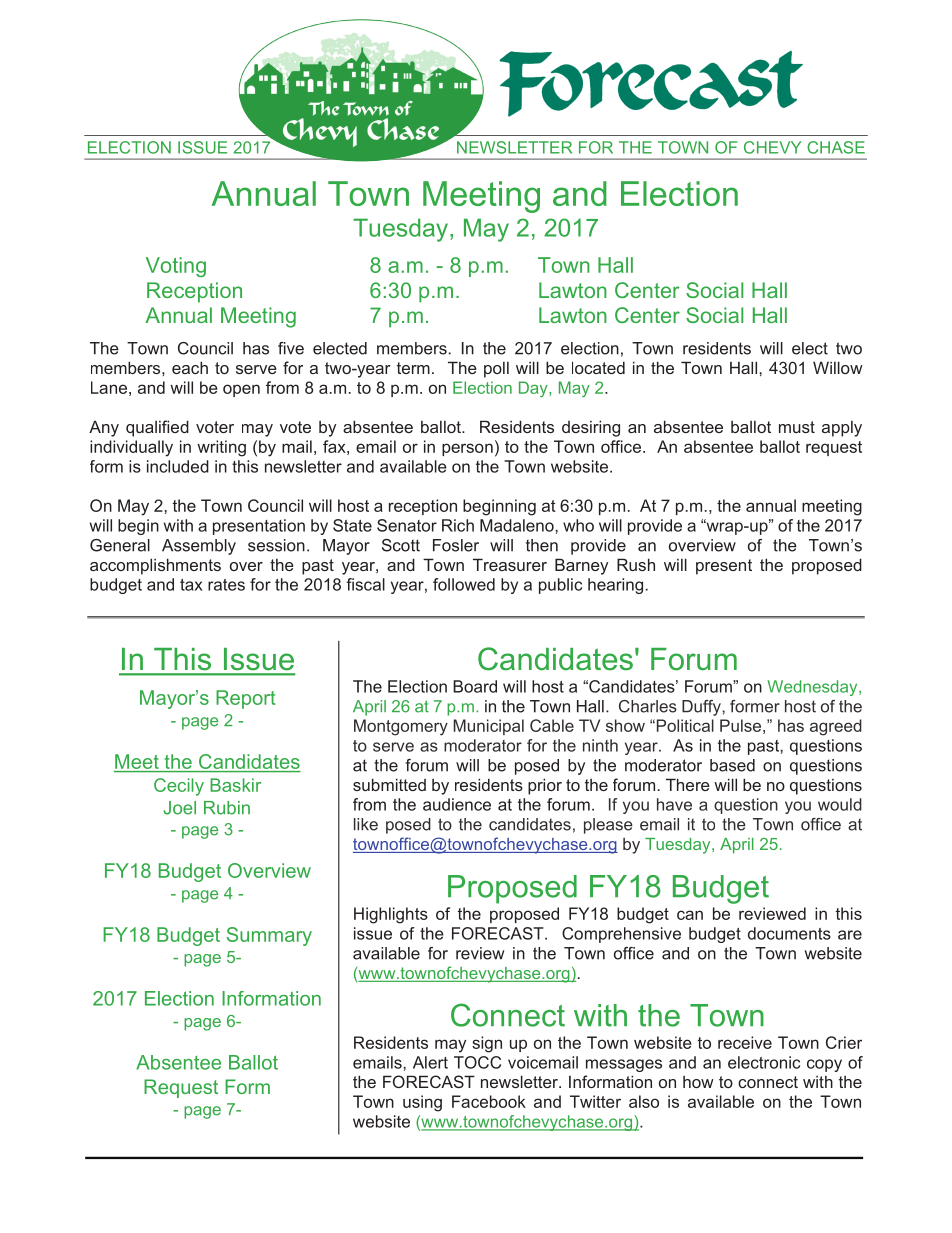 This screenshot has width=952, height=1233. Describe the element at coordinates (422, 1103) in the screenshot. I see `using` at that location.
